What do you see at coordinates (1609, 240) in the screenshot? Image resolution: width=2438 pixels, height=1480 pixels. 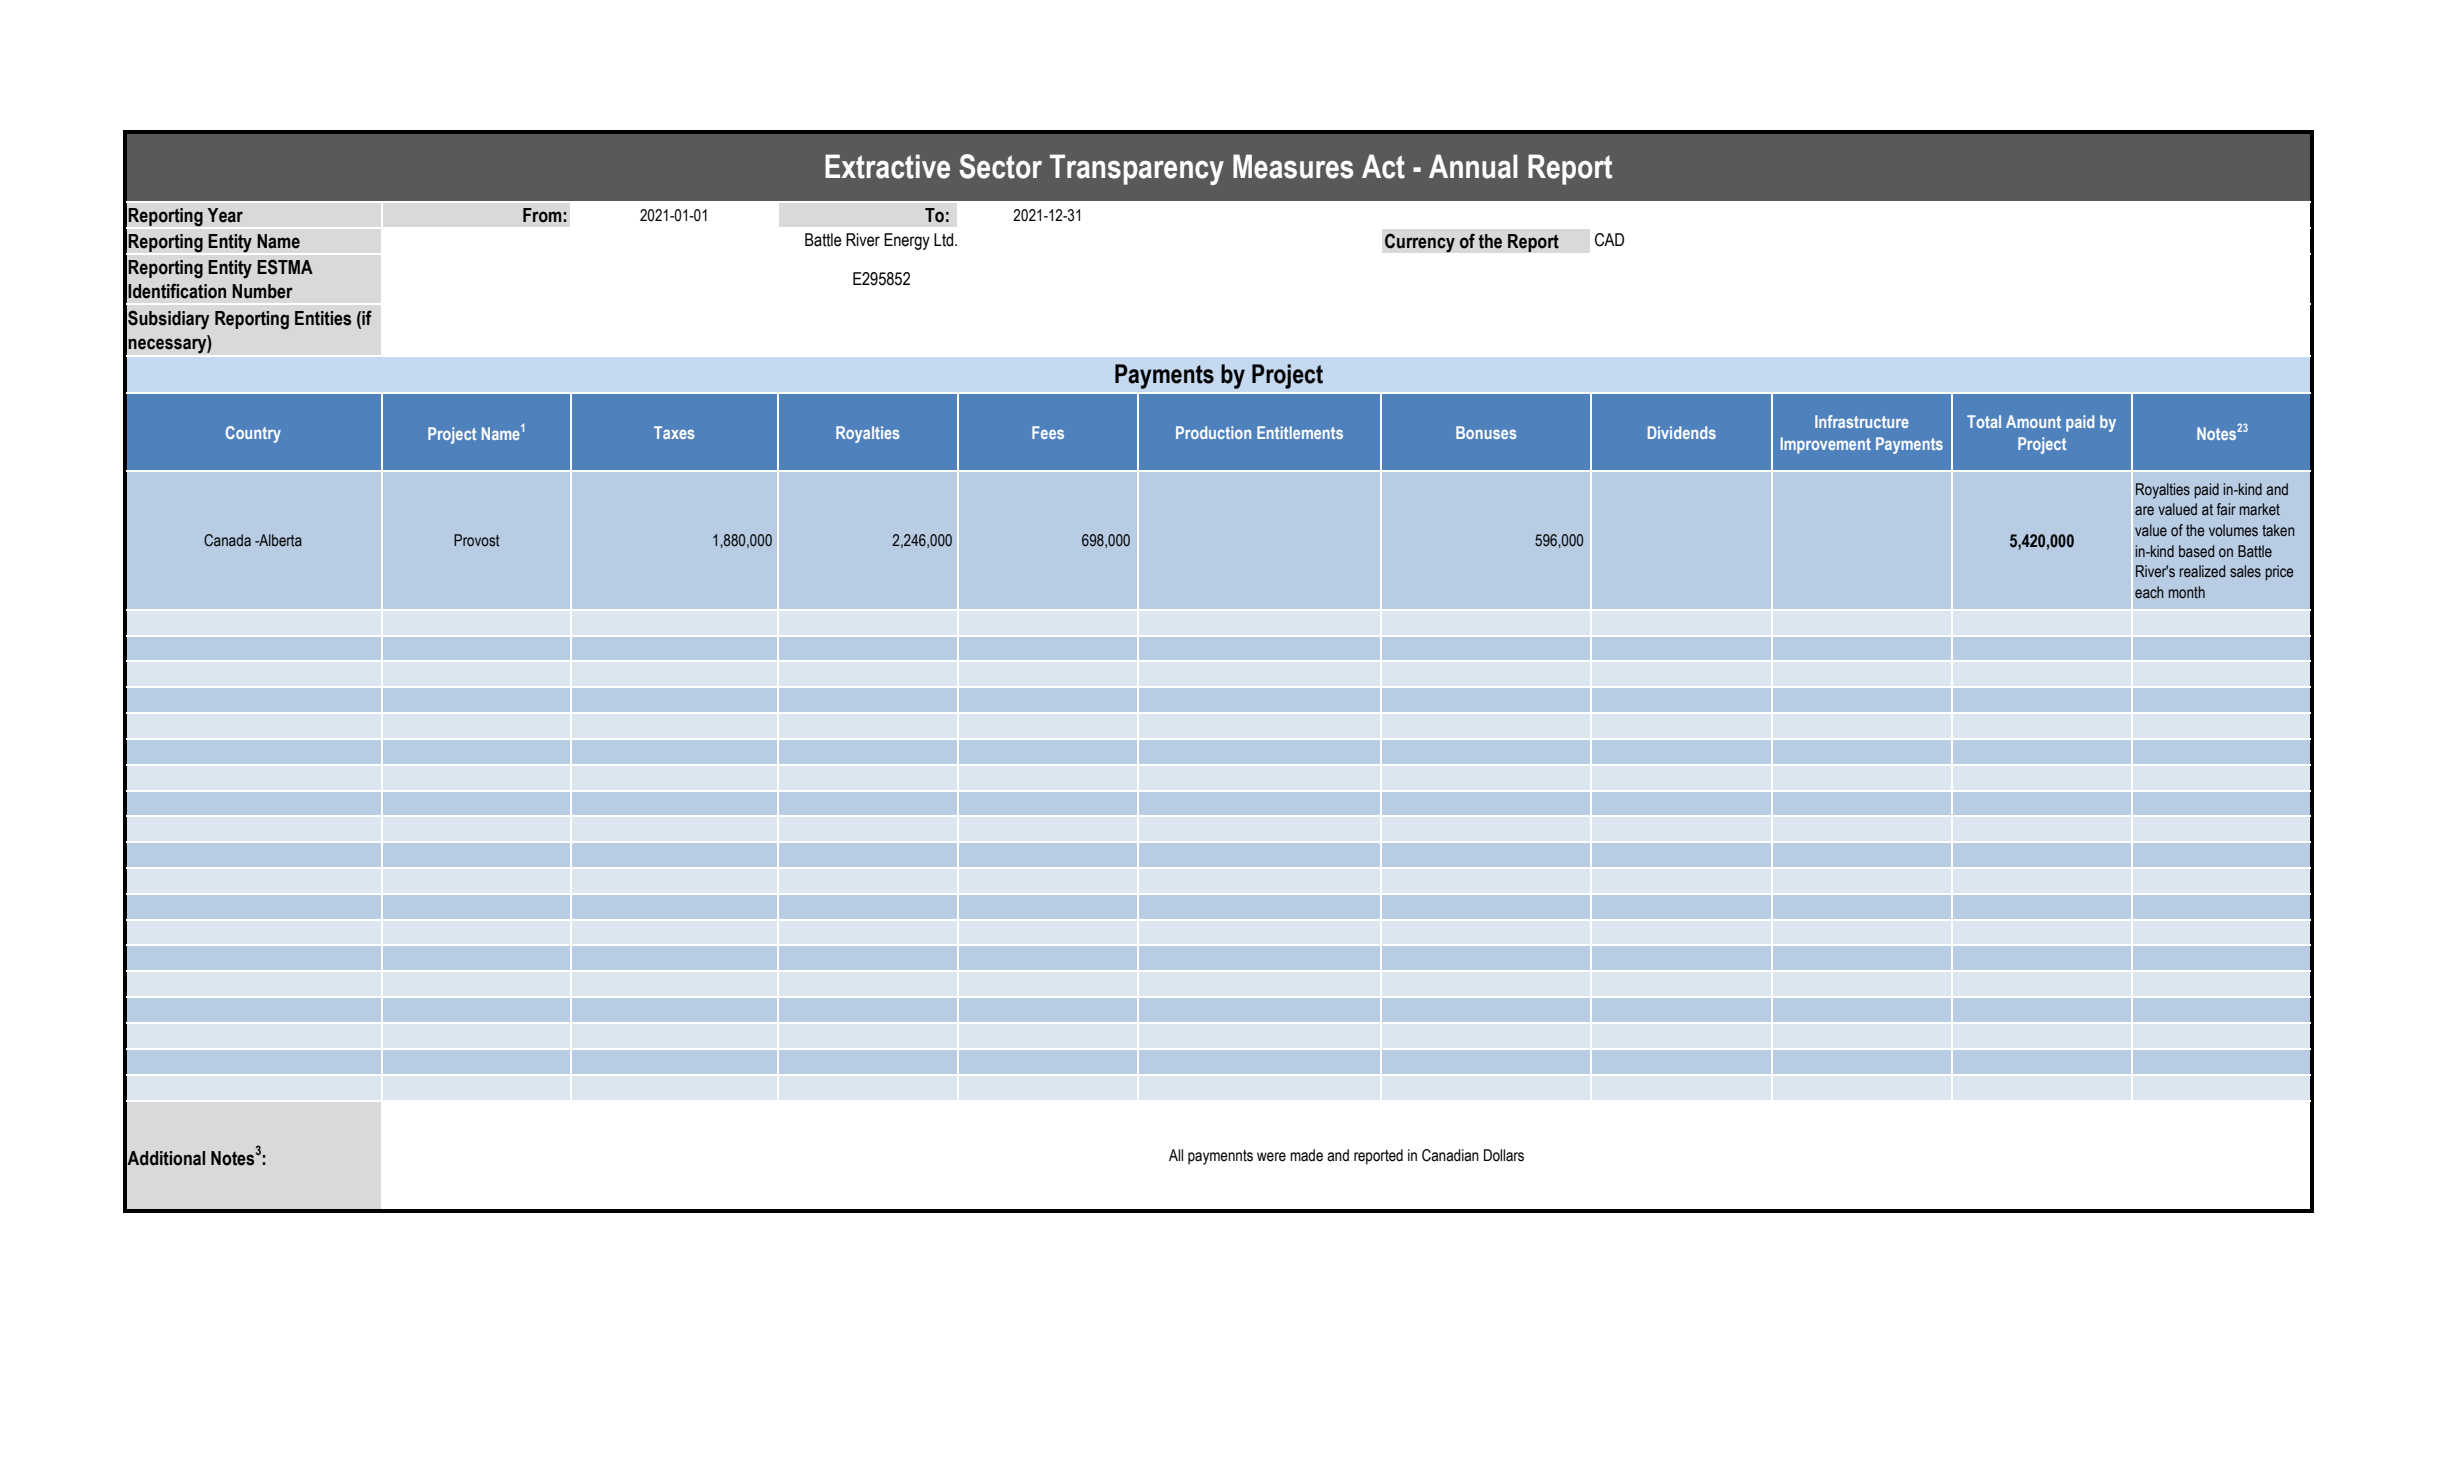 I see `CAD` at bounding box center [1609, 240].
